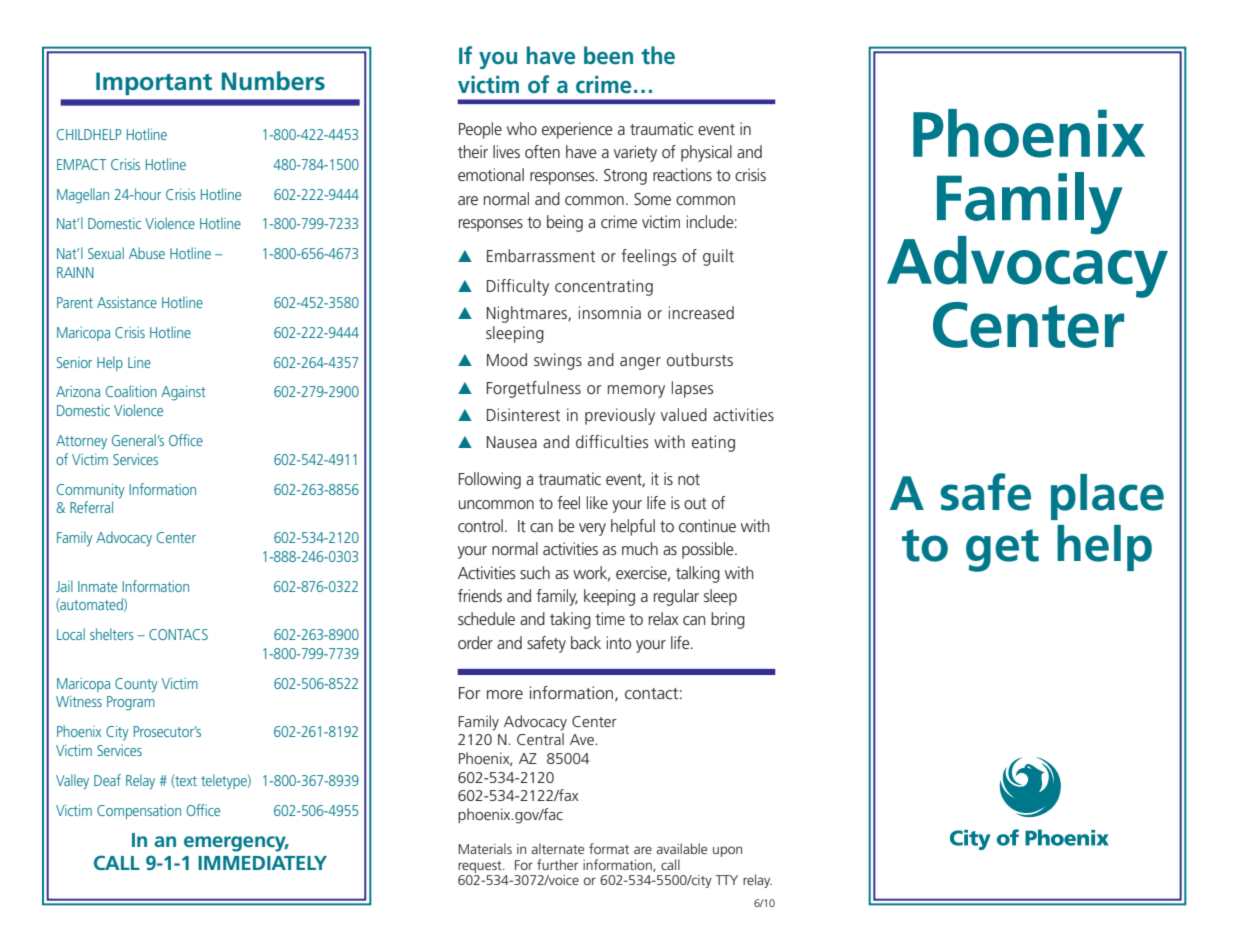 The image size is (1233, 952). Describe the element at coordinates (91, 491) in the screenshot. I see `Community` at that location.
